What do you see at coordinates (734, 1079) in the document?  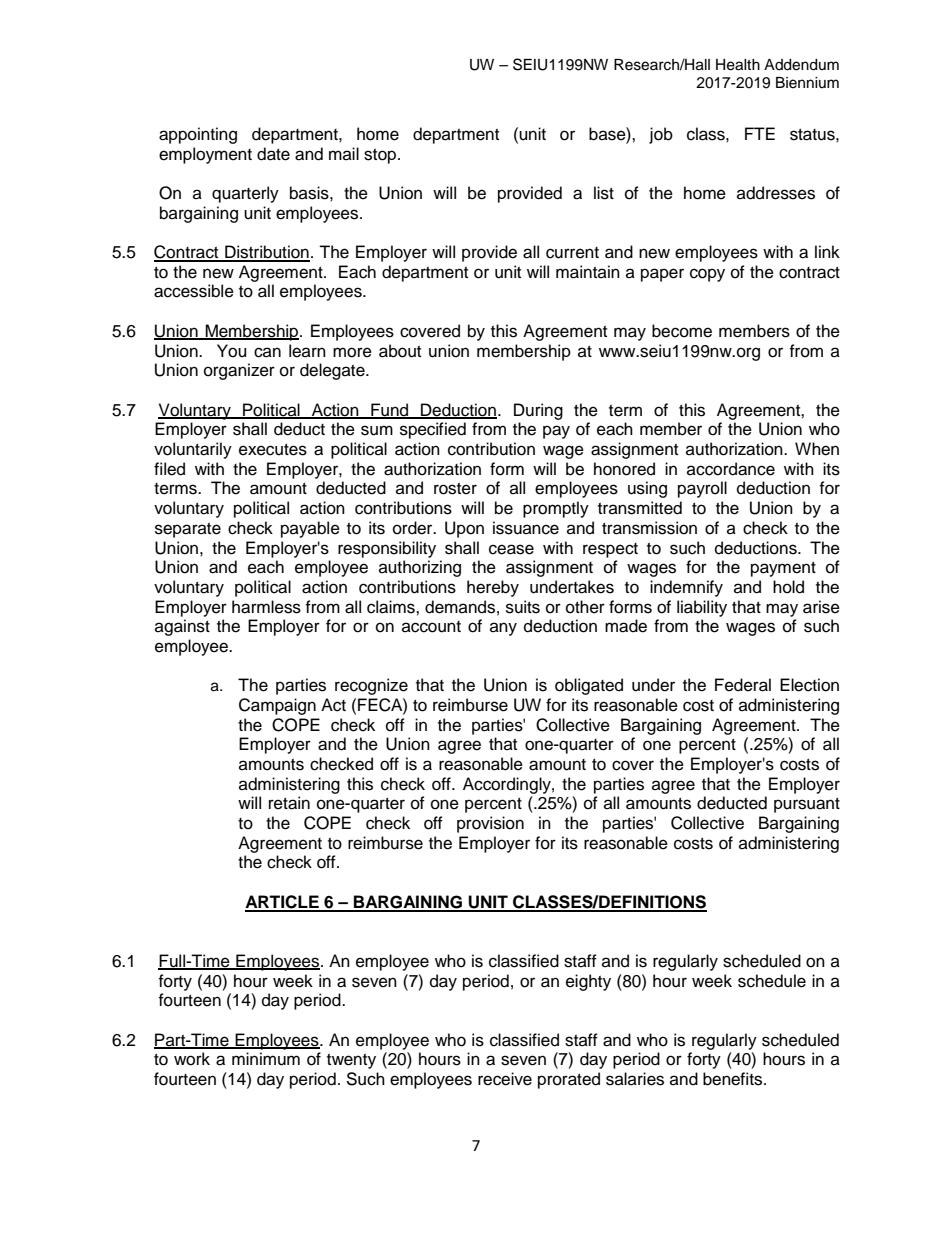 I see `benefits` at bounding box center [734, 1079].
